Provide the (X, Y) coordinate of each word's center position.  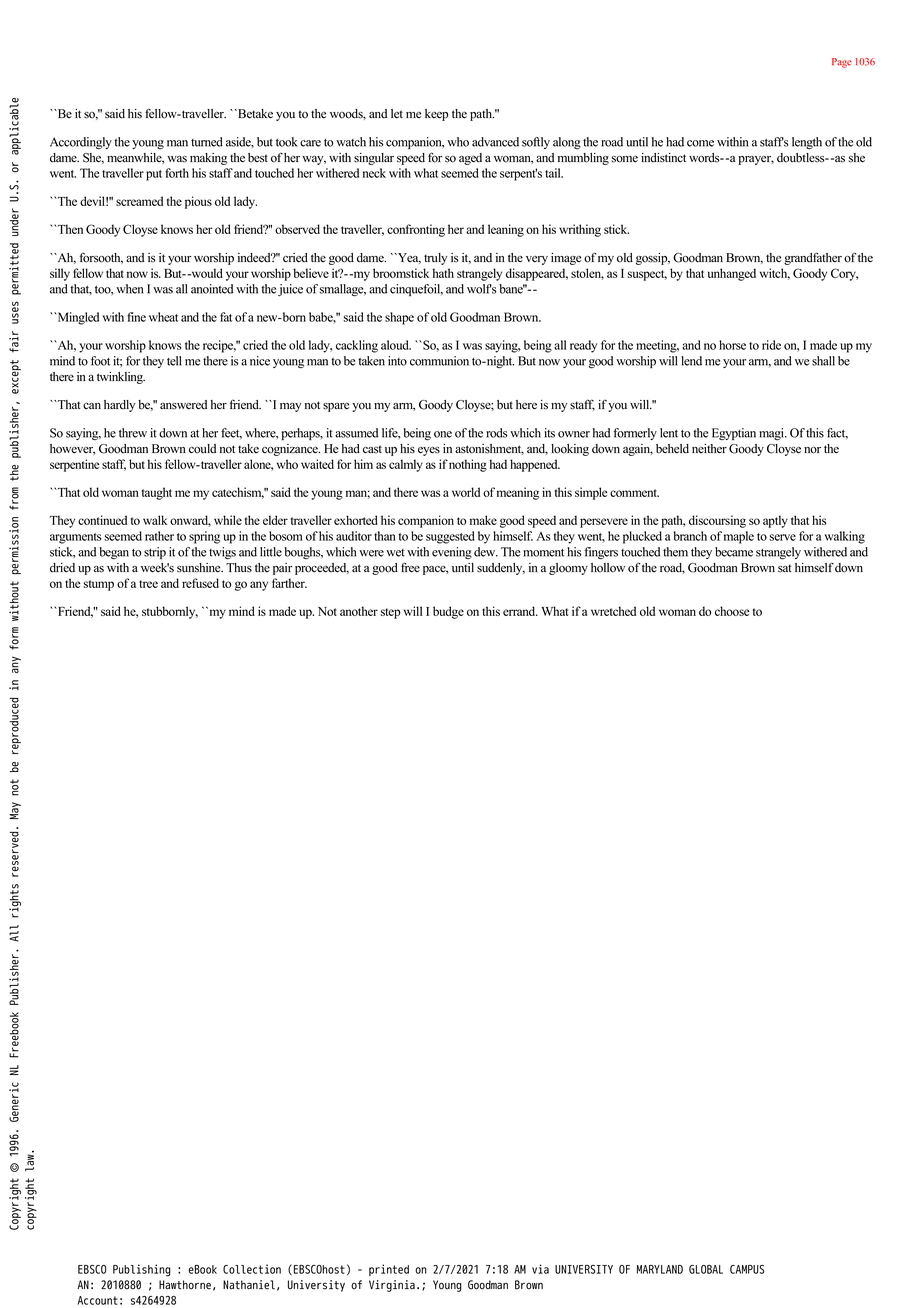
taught (157, 493)
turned (207, 142)
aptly (775, 521)
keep (436, 115)
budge (448, 612)
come (700, 143)
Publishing (142, 1270)
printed (389, 1270)
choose (732, 611)
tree (148, 584)
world (466, 492)
